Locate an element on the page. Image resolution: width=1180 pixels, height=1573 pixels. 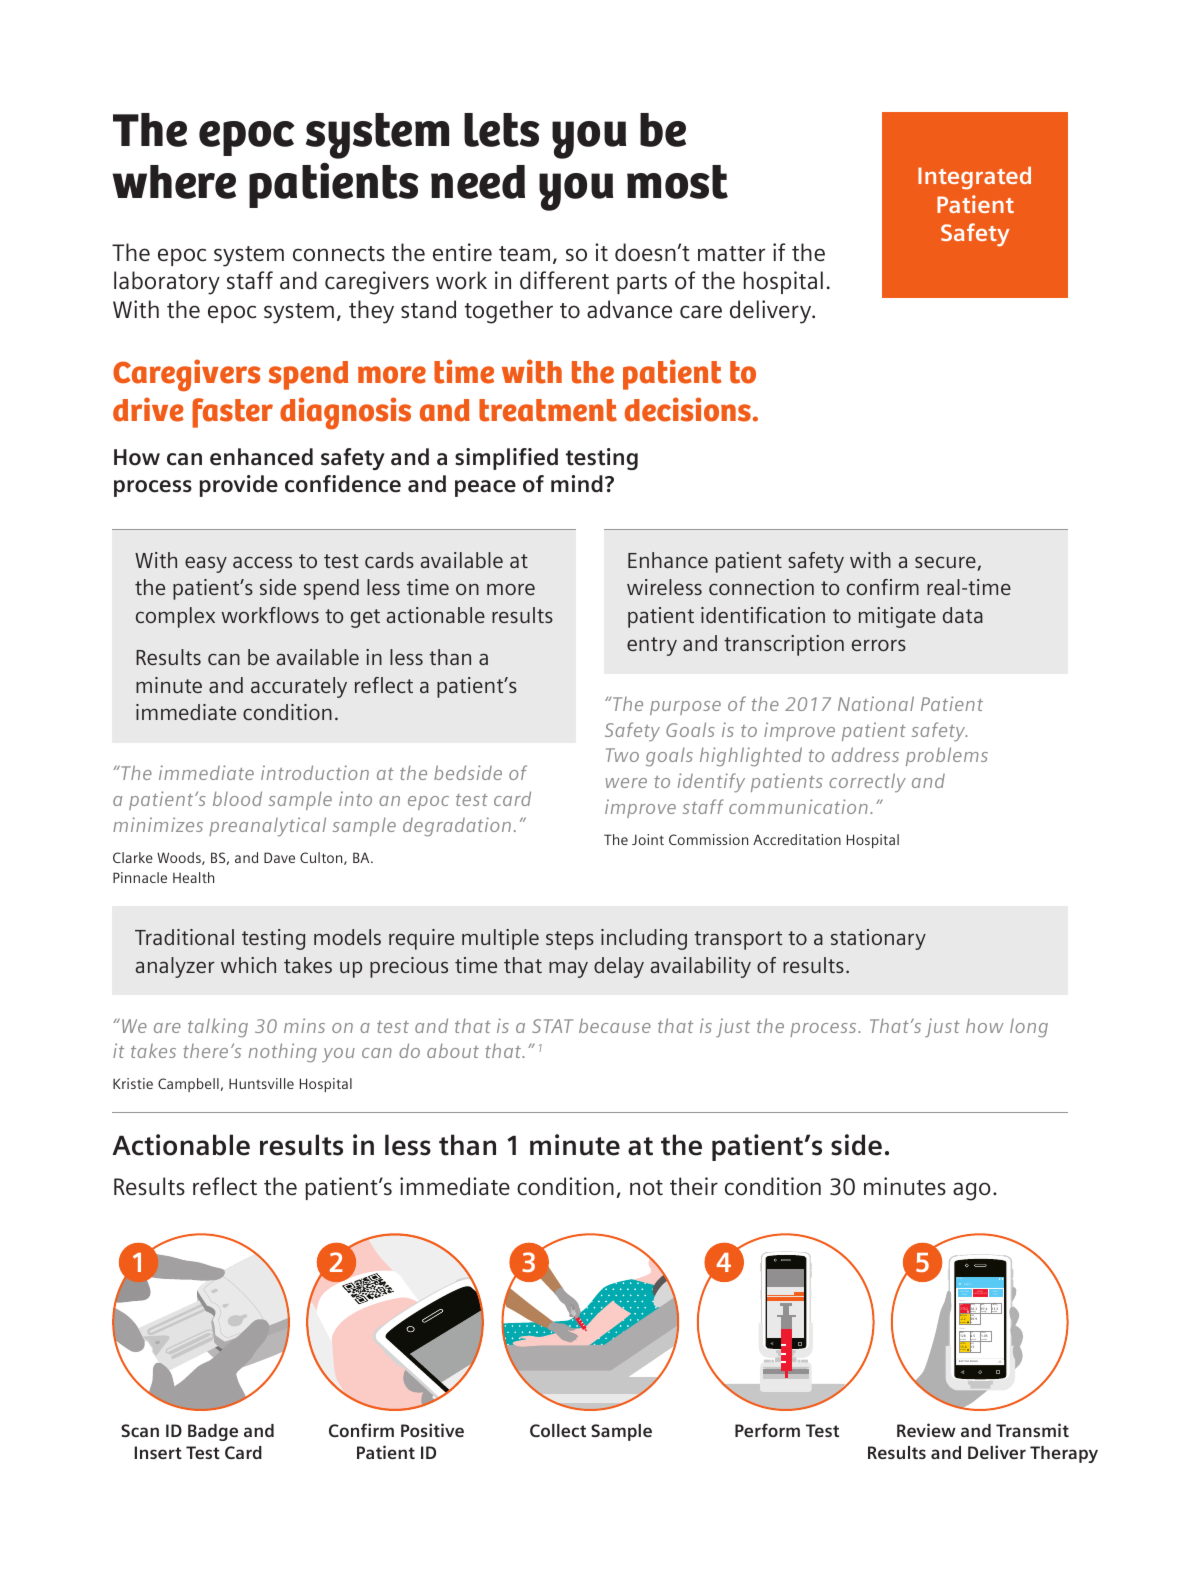
Collect is located at coordinates (558, 1430).
